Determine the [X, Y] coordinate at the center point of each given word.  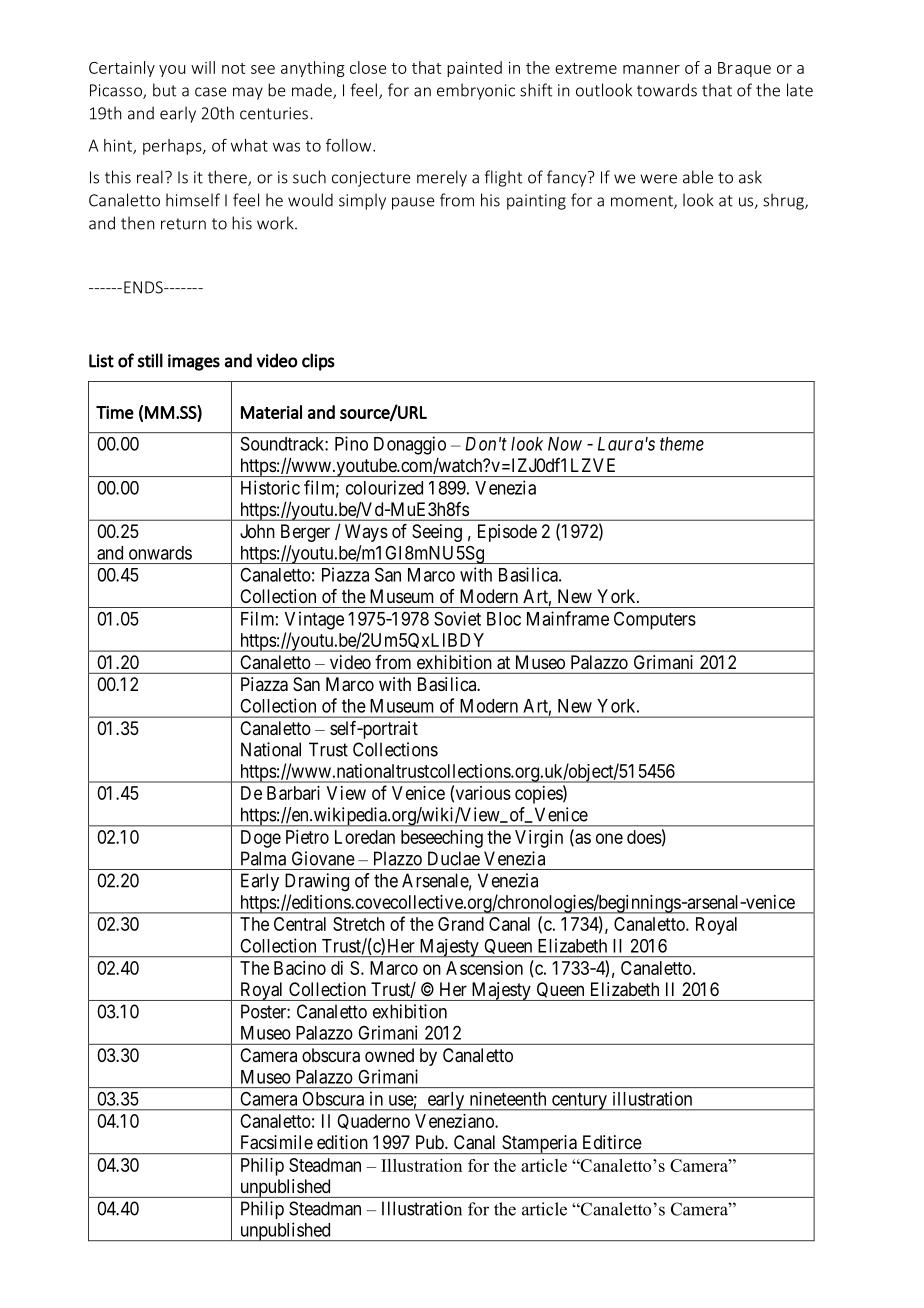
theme [682, 444]
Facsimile [277, 1142]
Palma [263, 858]
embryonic [476, 91]
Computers [655, 620]
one [609, 838]
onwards [160, 553]
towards [667, 90]
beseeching [442, 839]
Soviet [457, 618]
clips [318, 362]
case [210, 92]
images [194, 362]
